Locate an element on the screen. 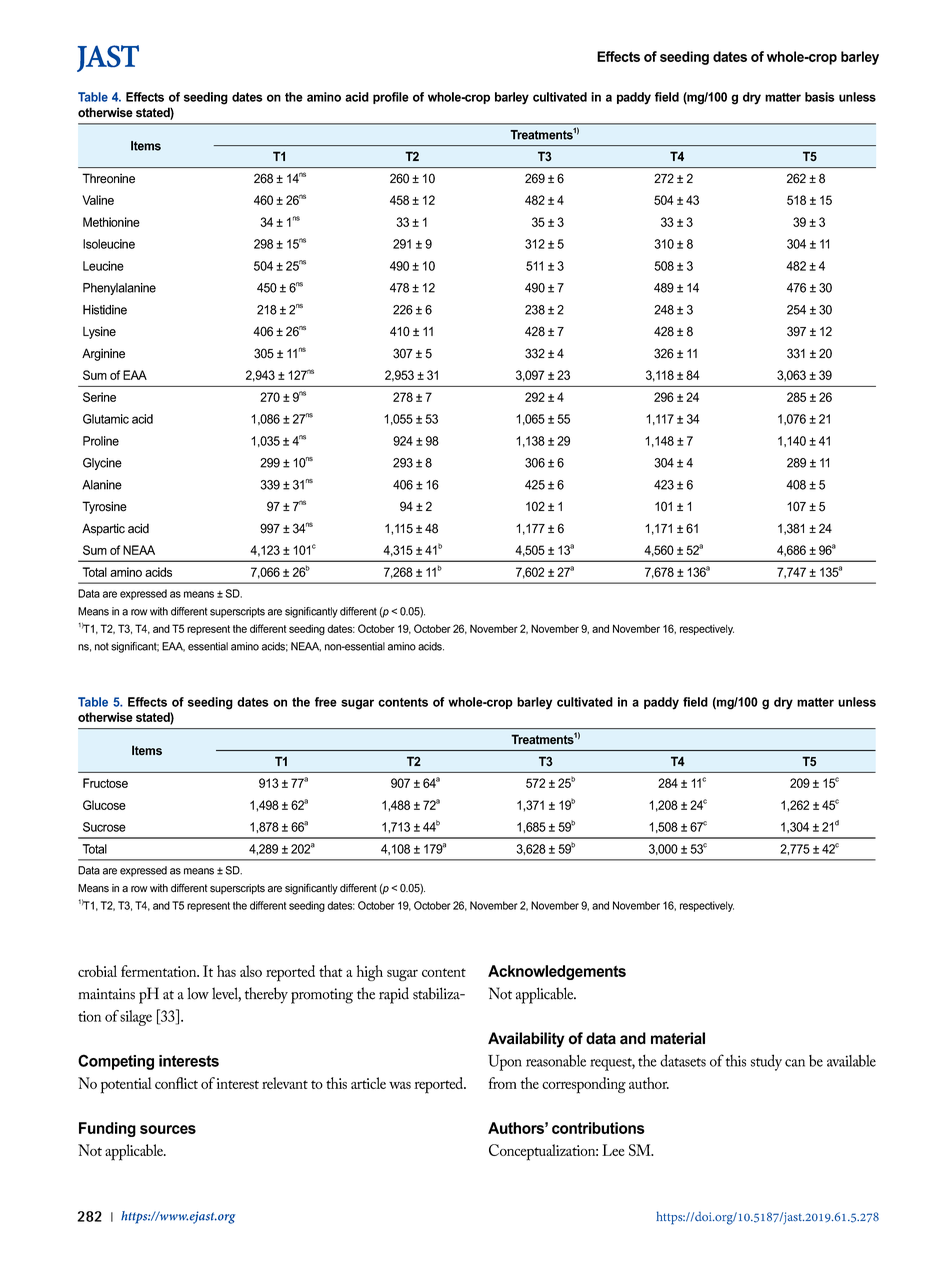 The width and height of the screenshot is (952, 1270). Acknowledgements is located at coordinates (557, 972).
